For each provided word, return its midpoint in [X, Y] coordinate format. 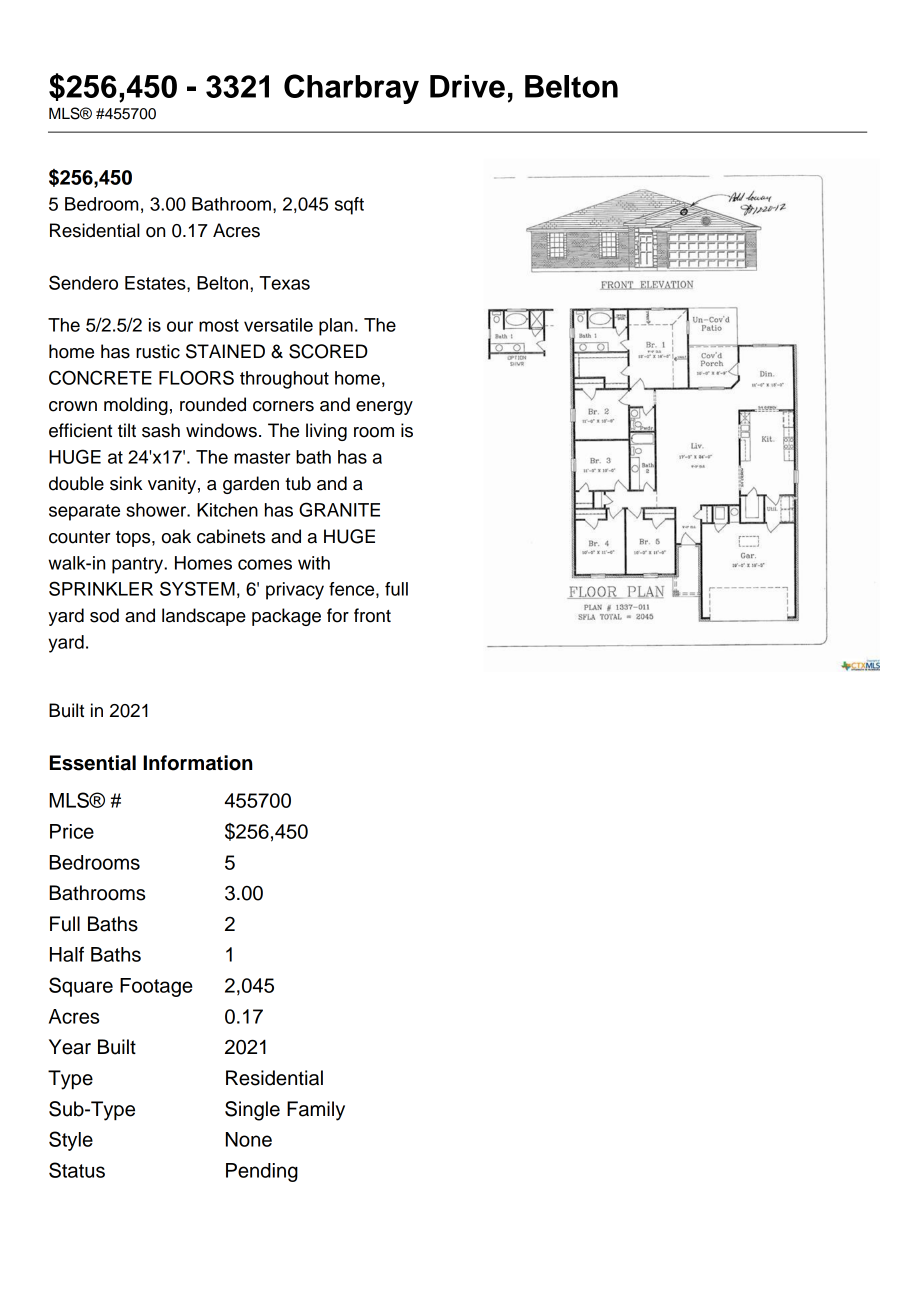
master [262, 457]
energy [384, 408]
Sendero [83, 282]
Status [77, 1170]
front [372, 615]
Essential [93, 763]
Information [198, 763]
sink [126, 483]
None [249, 1139]
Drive [467, 86]
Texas [284, 283]
